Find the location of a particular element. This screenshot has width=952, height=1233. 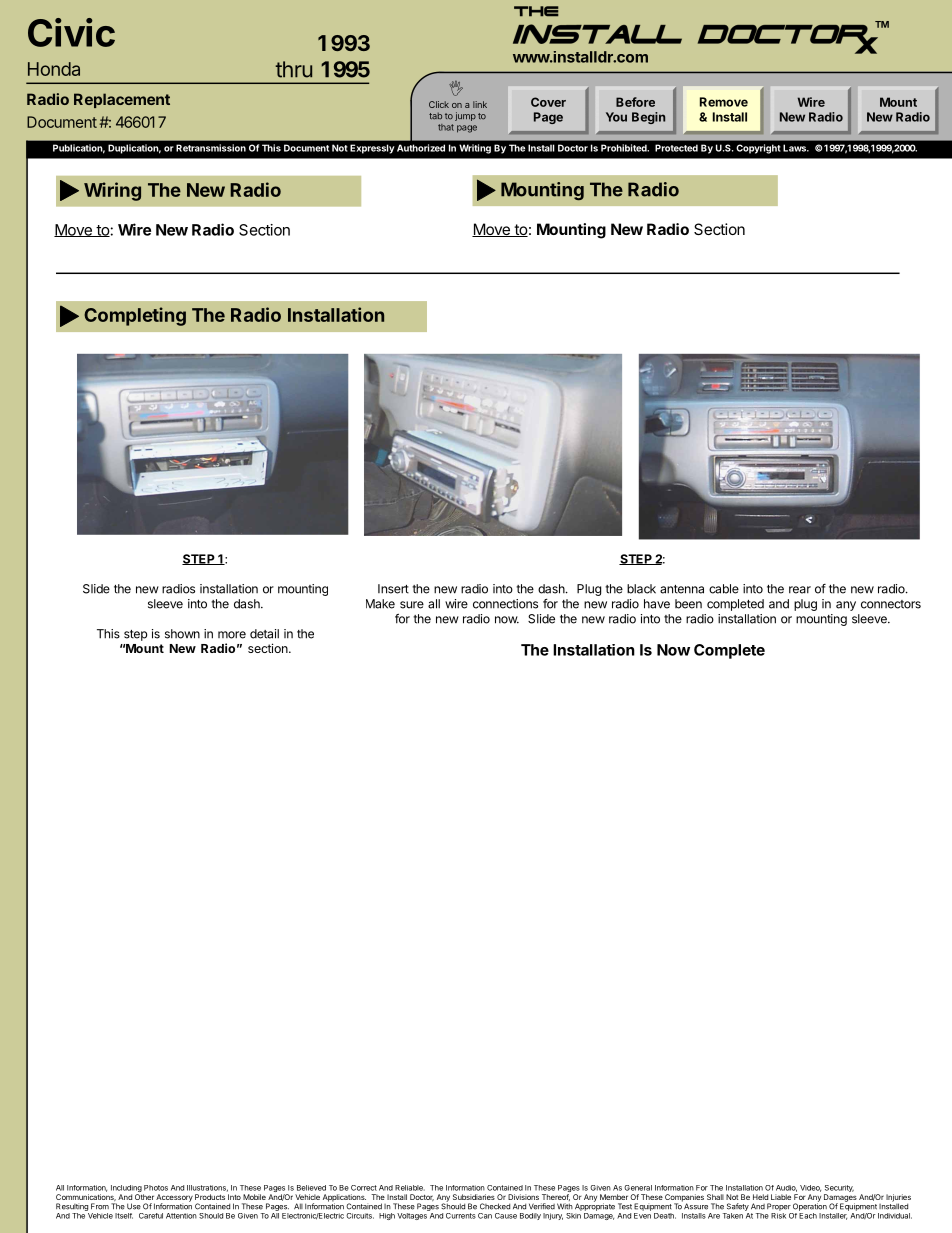

Photos is located at coordinates (156, 1188).
